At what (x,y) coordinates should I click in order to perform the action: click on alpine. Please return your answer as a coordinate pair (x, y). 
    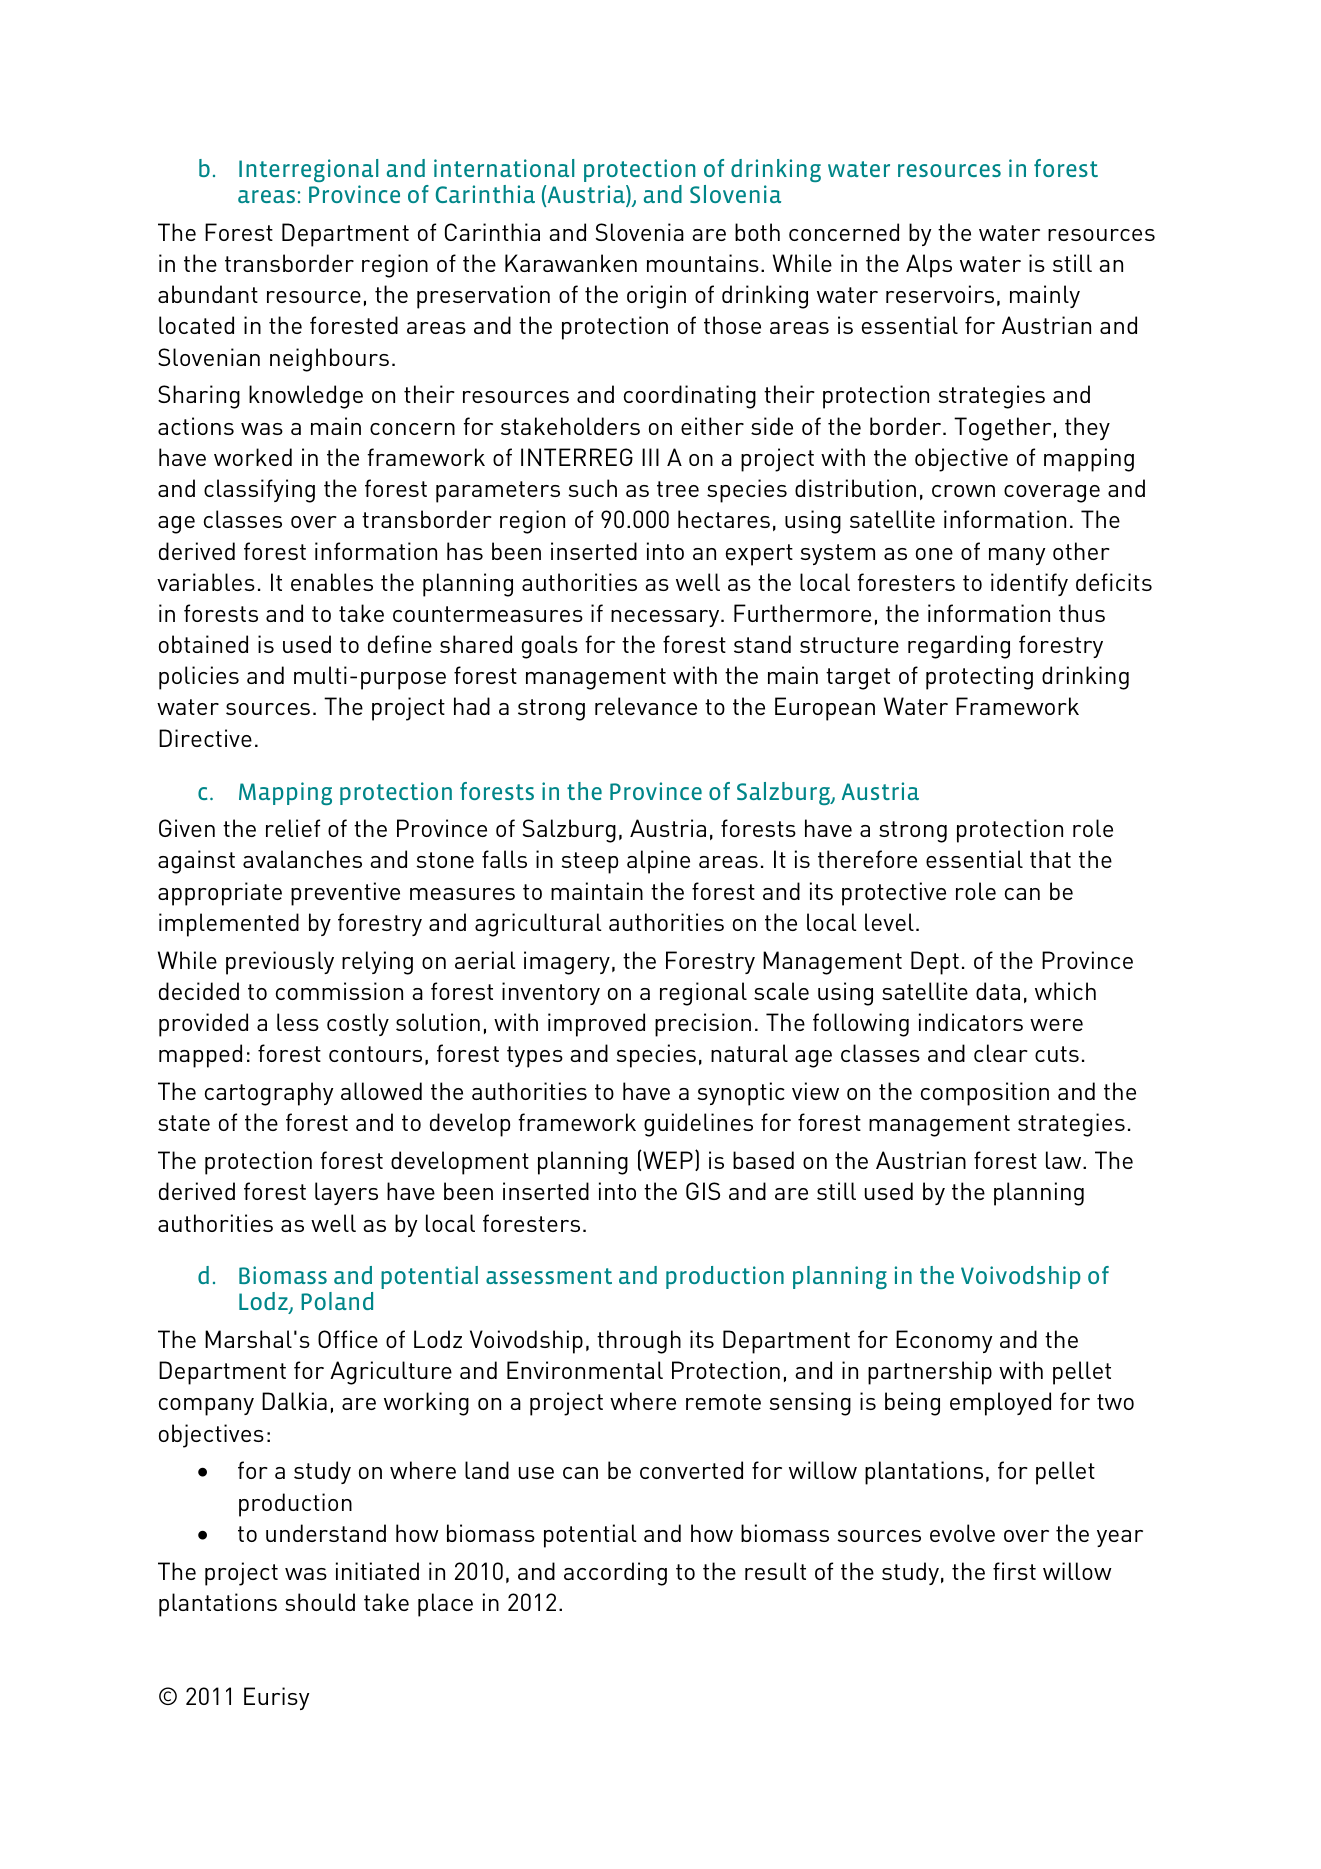
    Looking at the image, I should click on (658, 862).
